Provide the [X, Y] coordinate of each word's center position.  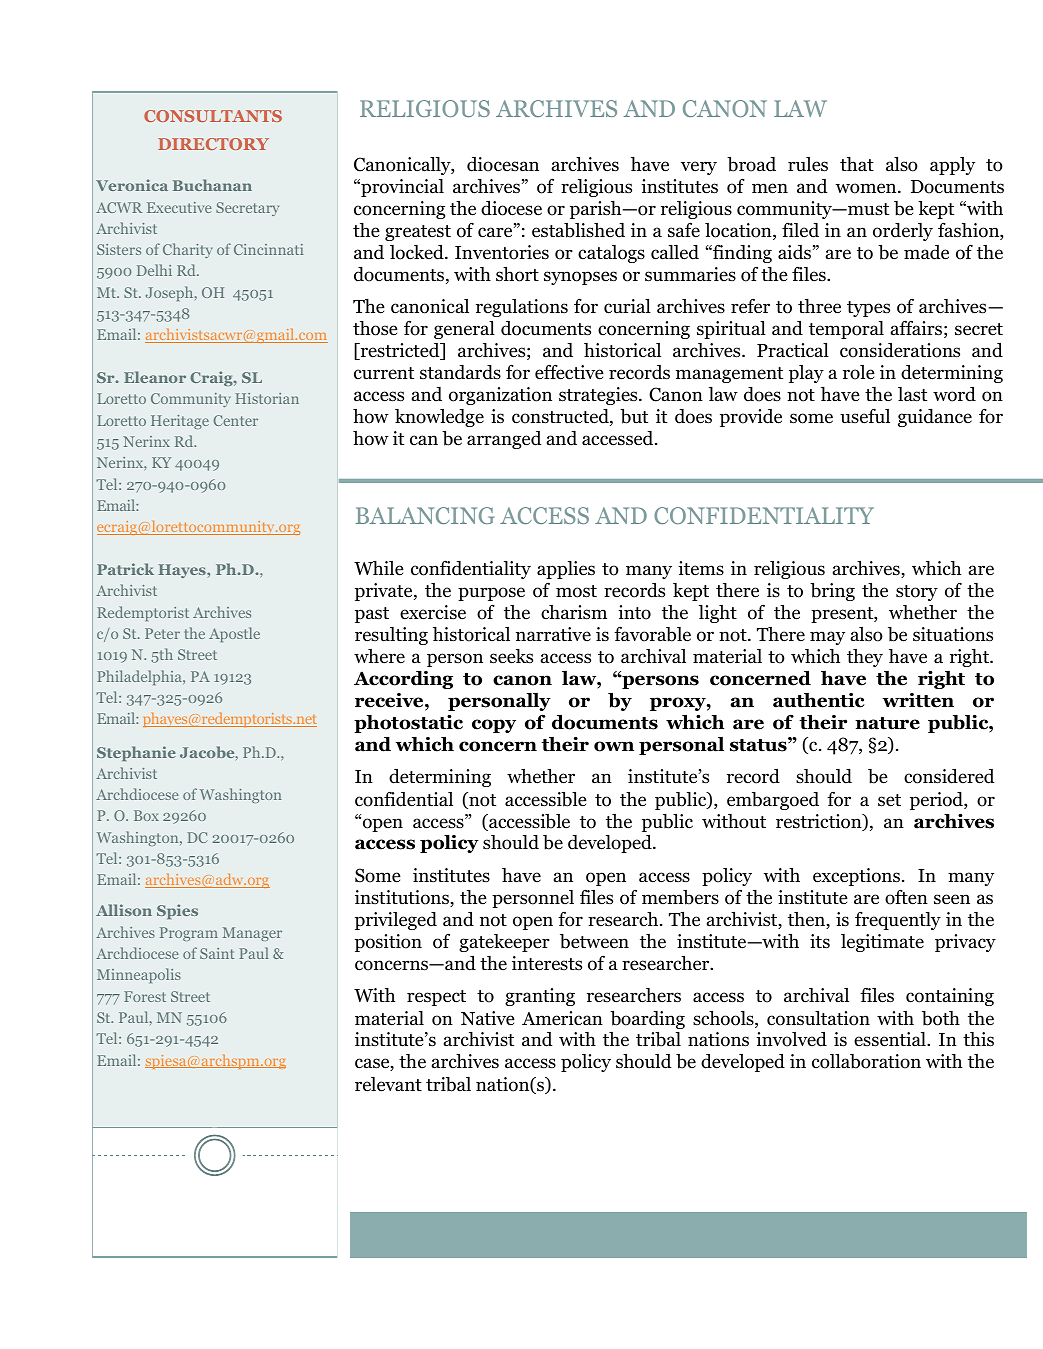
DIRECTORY [213, 144]
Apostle [234, 634]
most [576, 591]
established [578, 230]
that [857, 164]
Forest [145, 996]
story [917, 593]
